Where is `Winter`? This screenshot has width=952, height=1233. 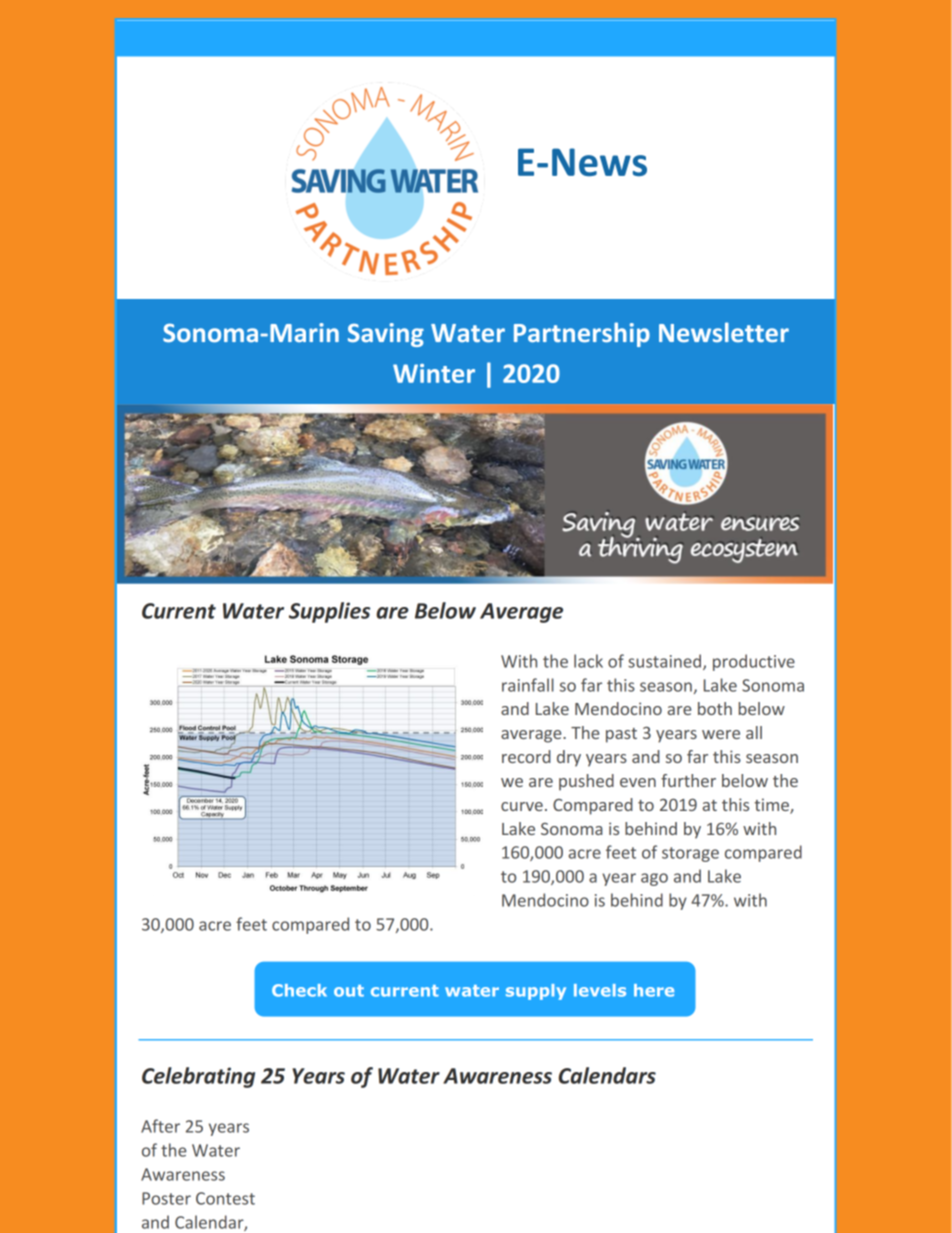
Winter is located at coordinates (434, 373).
